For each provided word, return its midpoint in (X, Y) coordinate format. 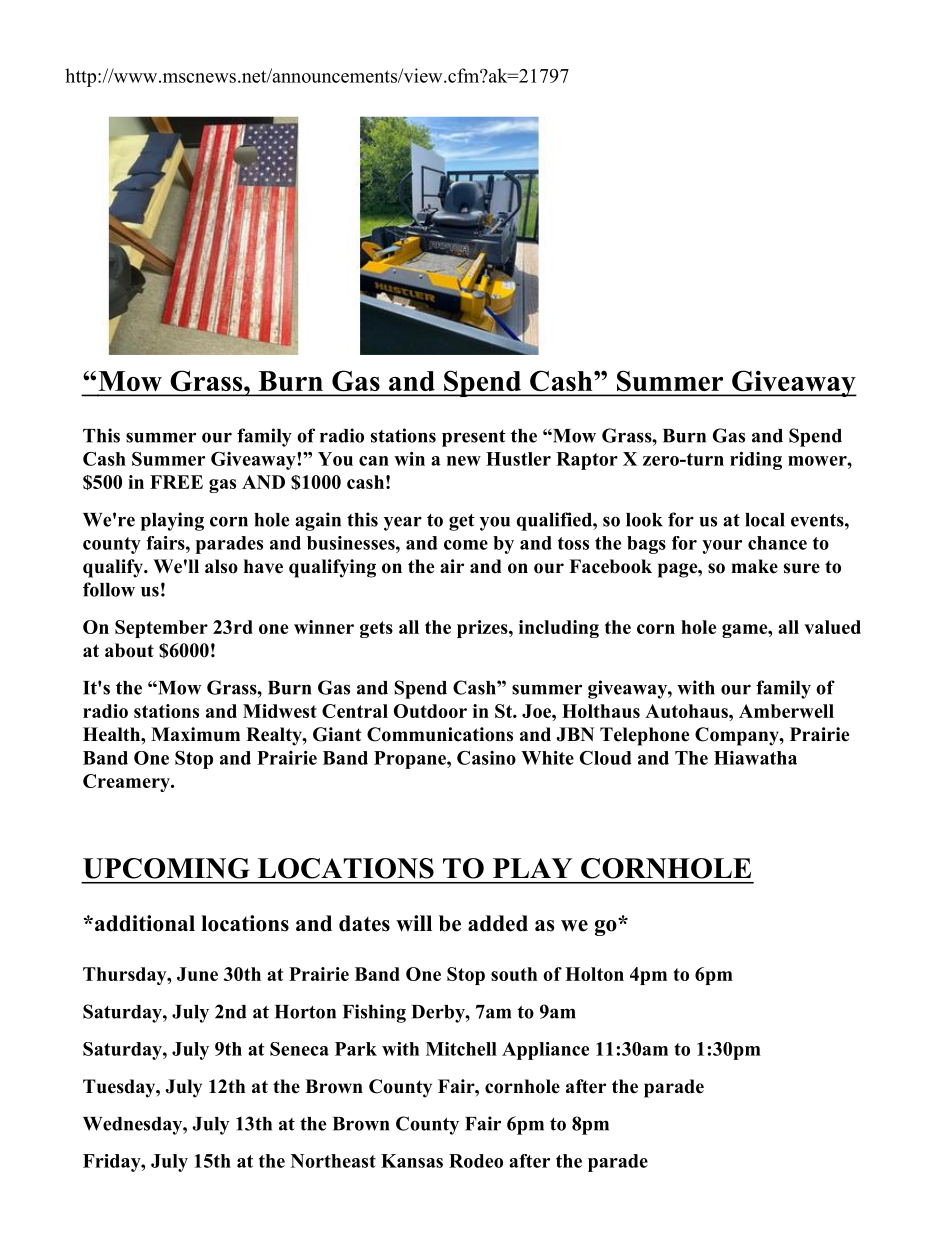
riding (756, 461)
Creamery (127, 783)
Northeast (333, 1161)
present (474, 438)
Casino (486, 758)
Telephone (645, 736)
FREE (176, 482)
